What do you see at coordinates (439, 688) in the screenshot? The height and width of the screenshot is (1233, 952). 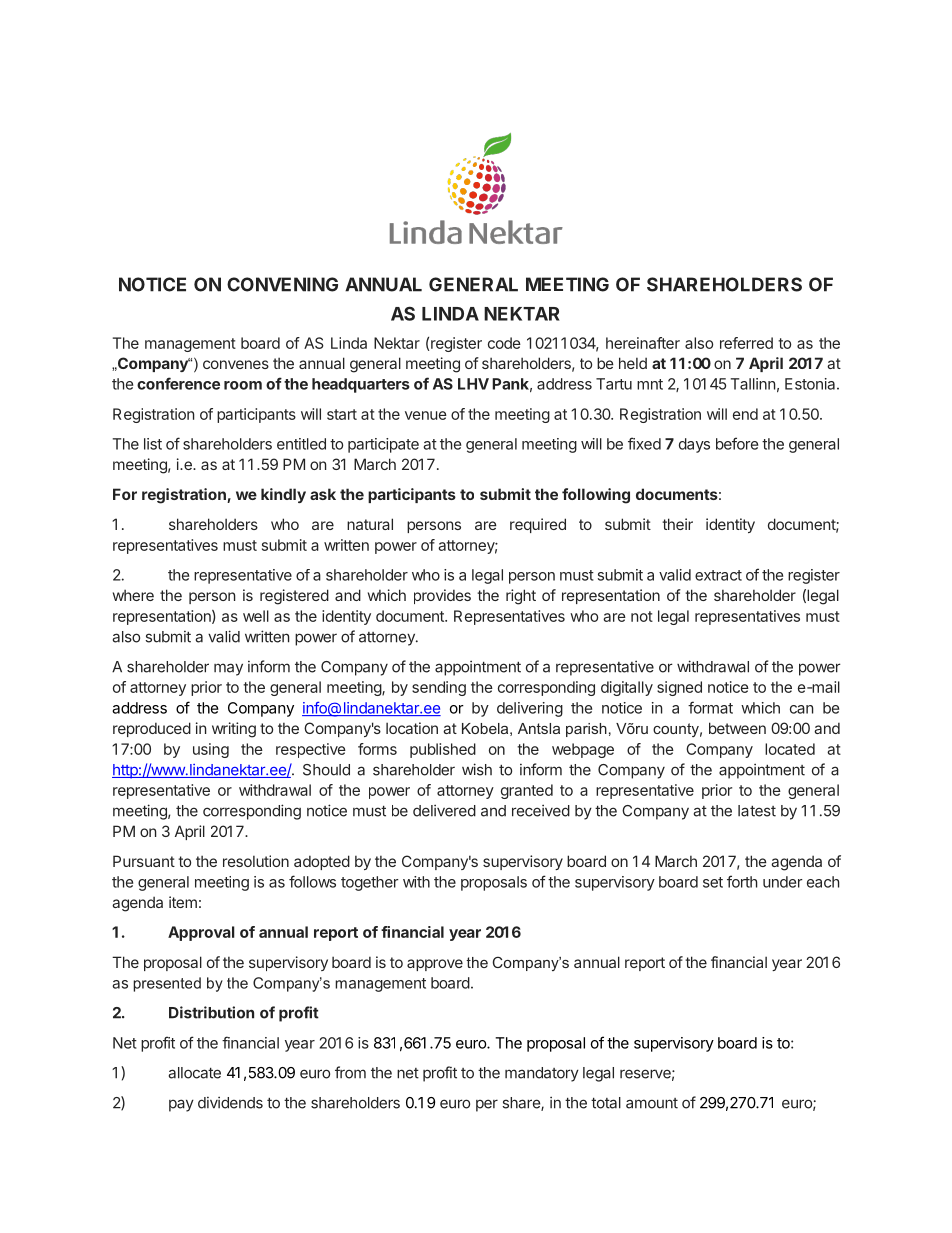 I see `sending` at bounding box center [439, 688].
